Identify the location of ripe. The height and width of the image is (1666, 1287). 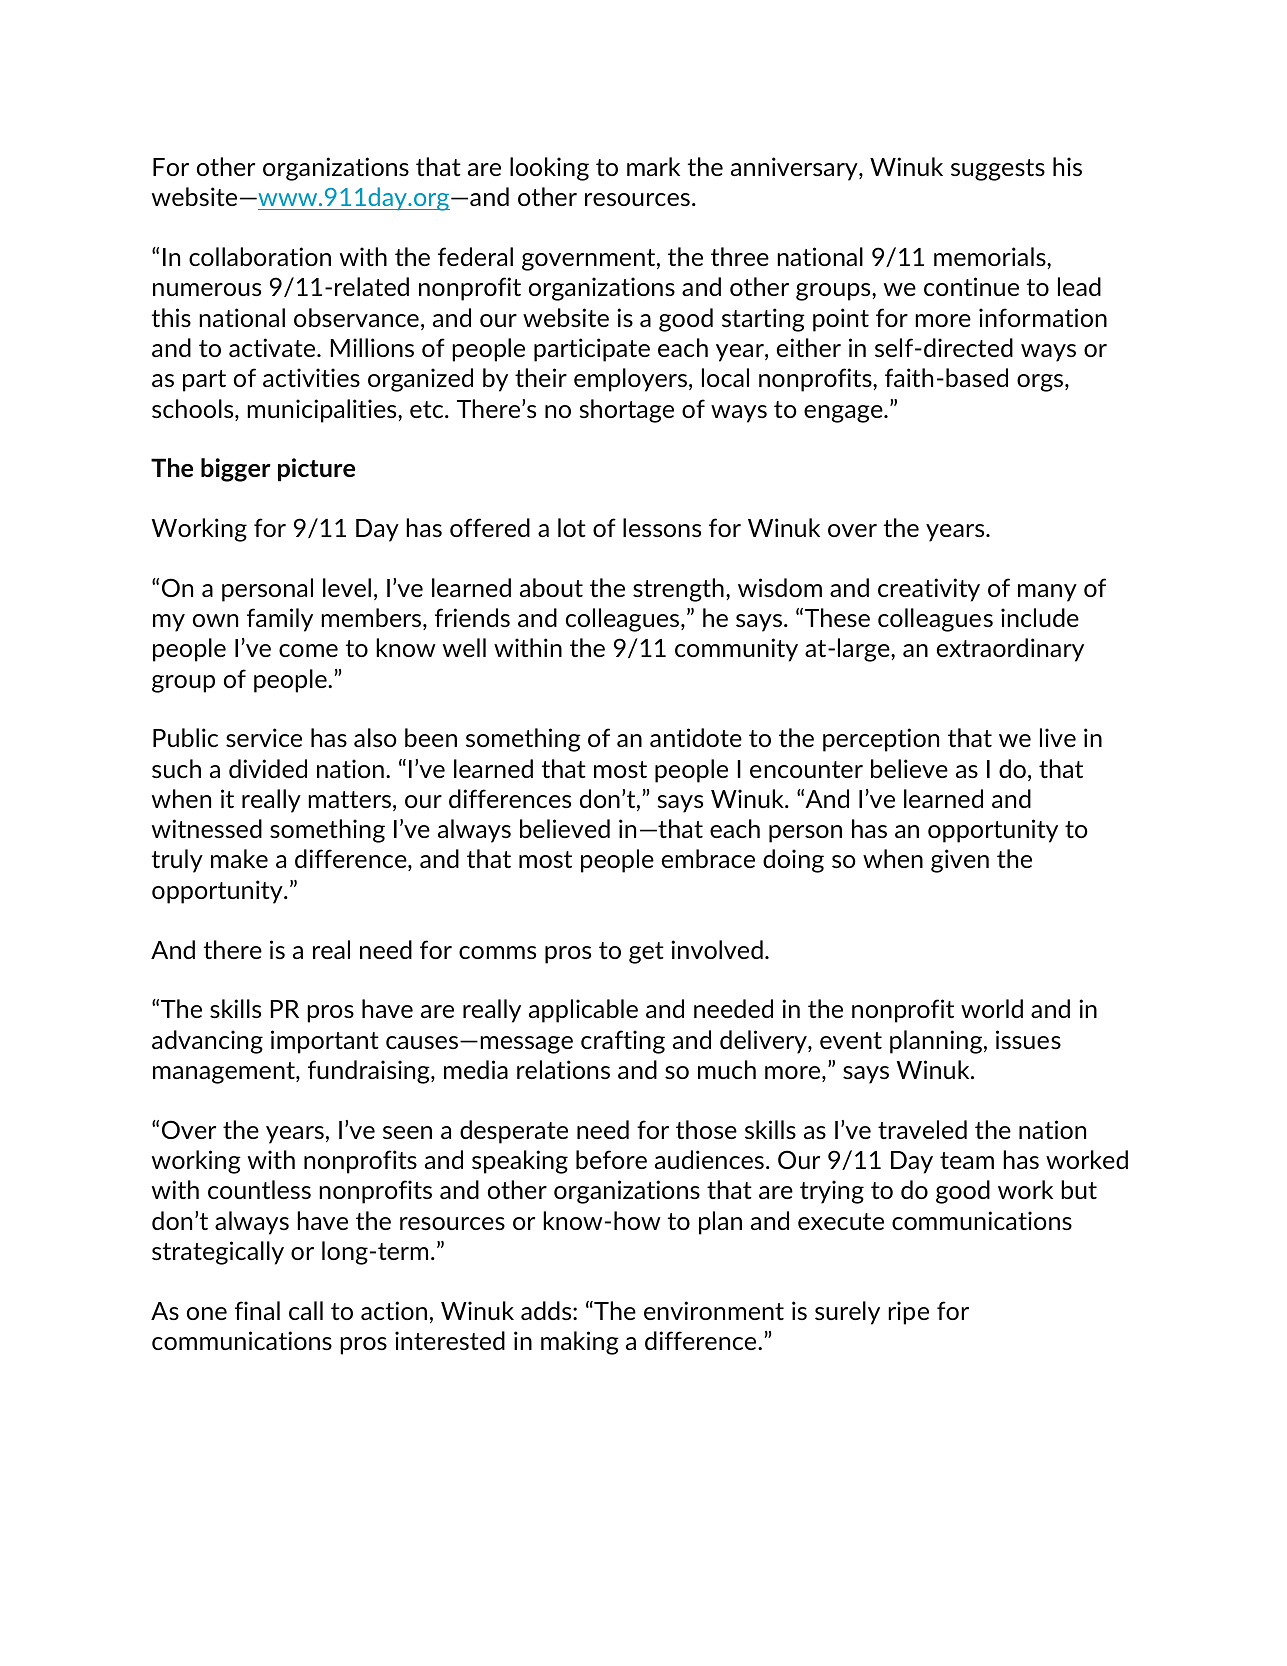
(908, 1313).
